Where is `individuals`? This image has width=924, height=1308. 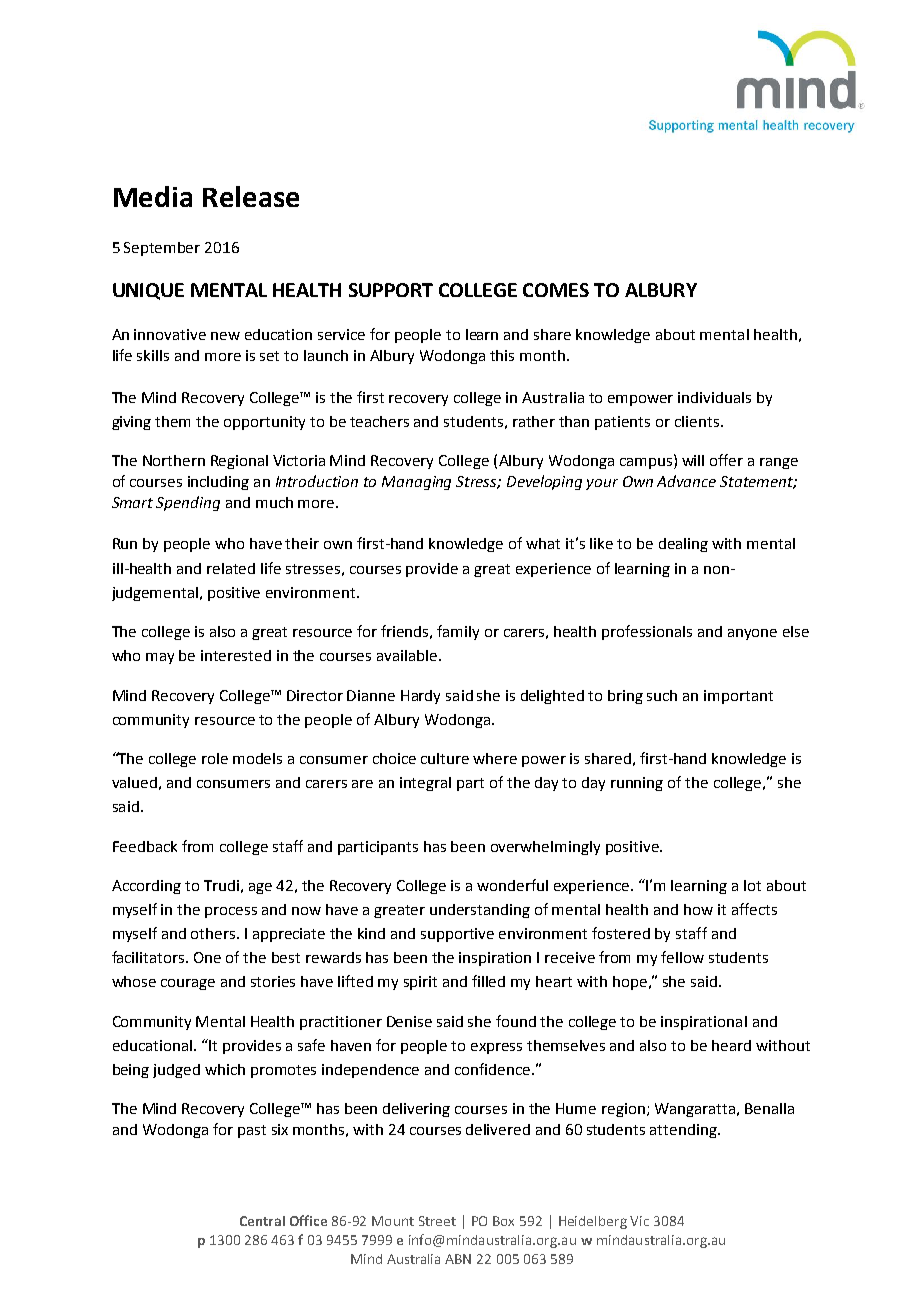 individuals is located at coordinates (714, 397).
